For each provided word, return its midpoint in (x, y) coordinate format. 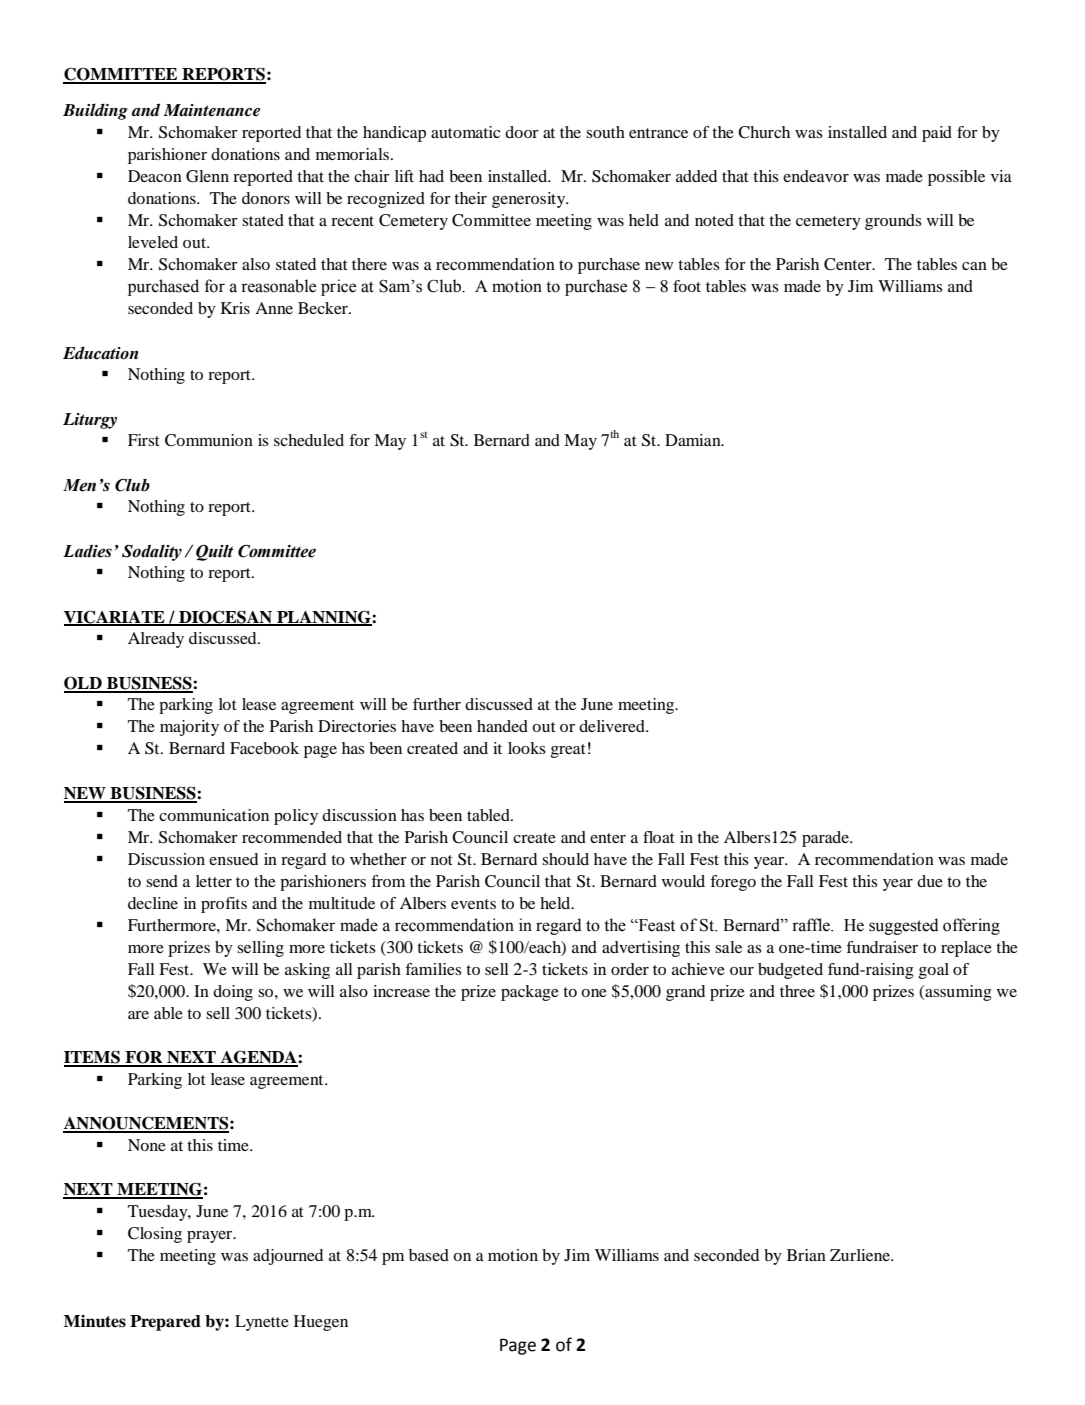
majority (189, 728)
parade (826, 839)
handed (502, 726)
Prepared (165, 1323)
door (522, 132)
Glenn (207, 176)
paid (937, 134)
